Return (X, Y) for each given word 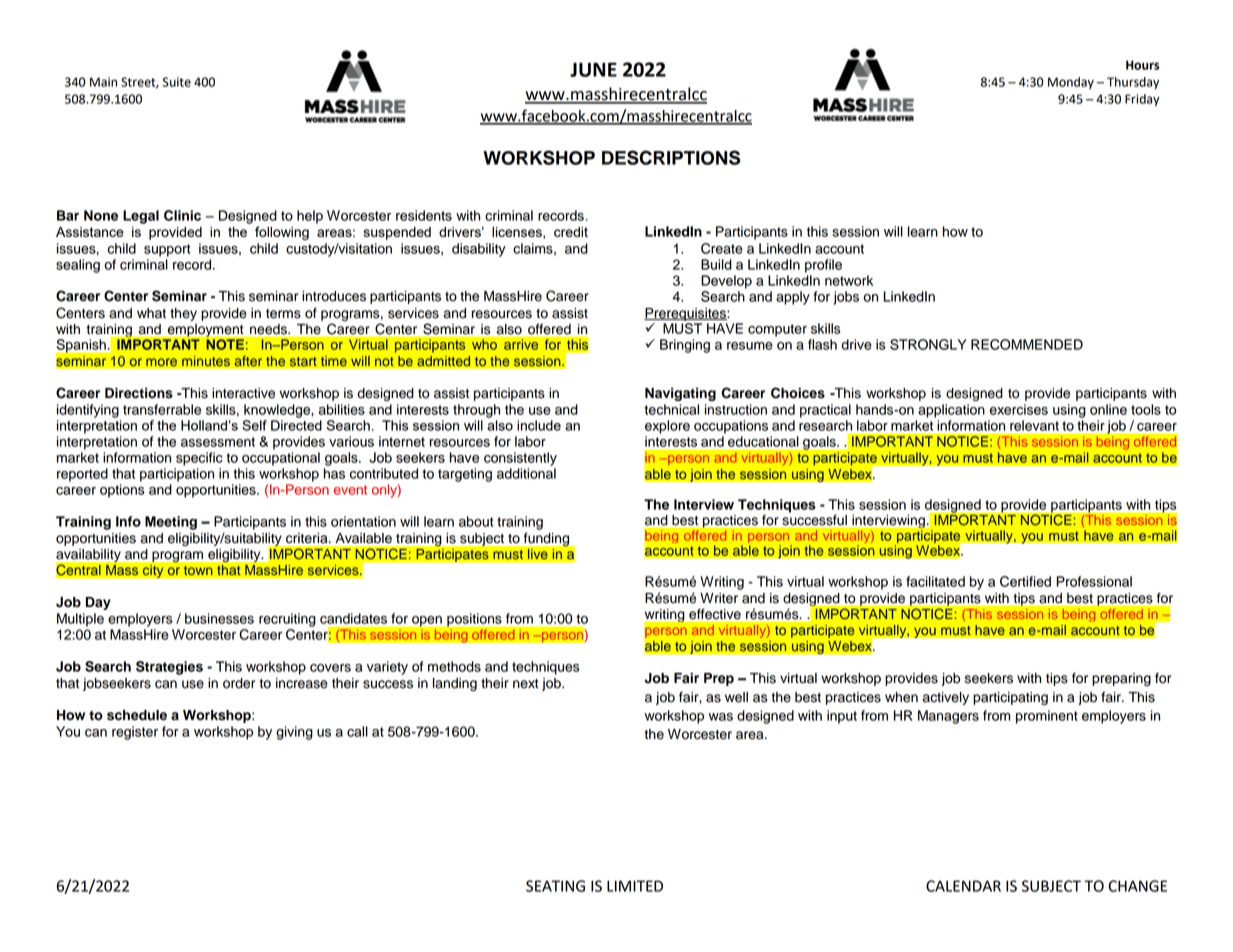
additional (526, 473)
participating (1010, 698)
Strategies (169, 668)
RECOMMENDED (1027, 344)
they (183, 314)
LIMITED (635, 886)
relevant (1034, 425)
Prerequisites (686, 314)
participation (177, 475)
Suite (176, 82)
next (526, 684)
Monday (1071, 83)
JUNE (593, 69)
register (135, 733)
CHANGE (1137, 886)
